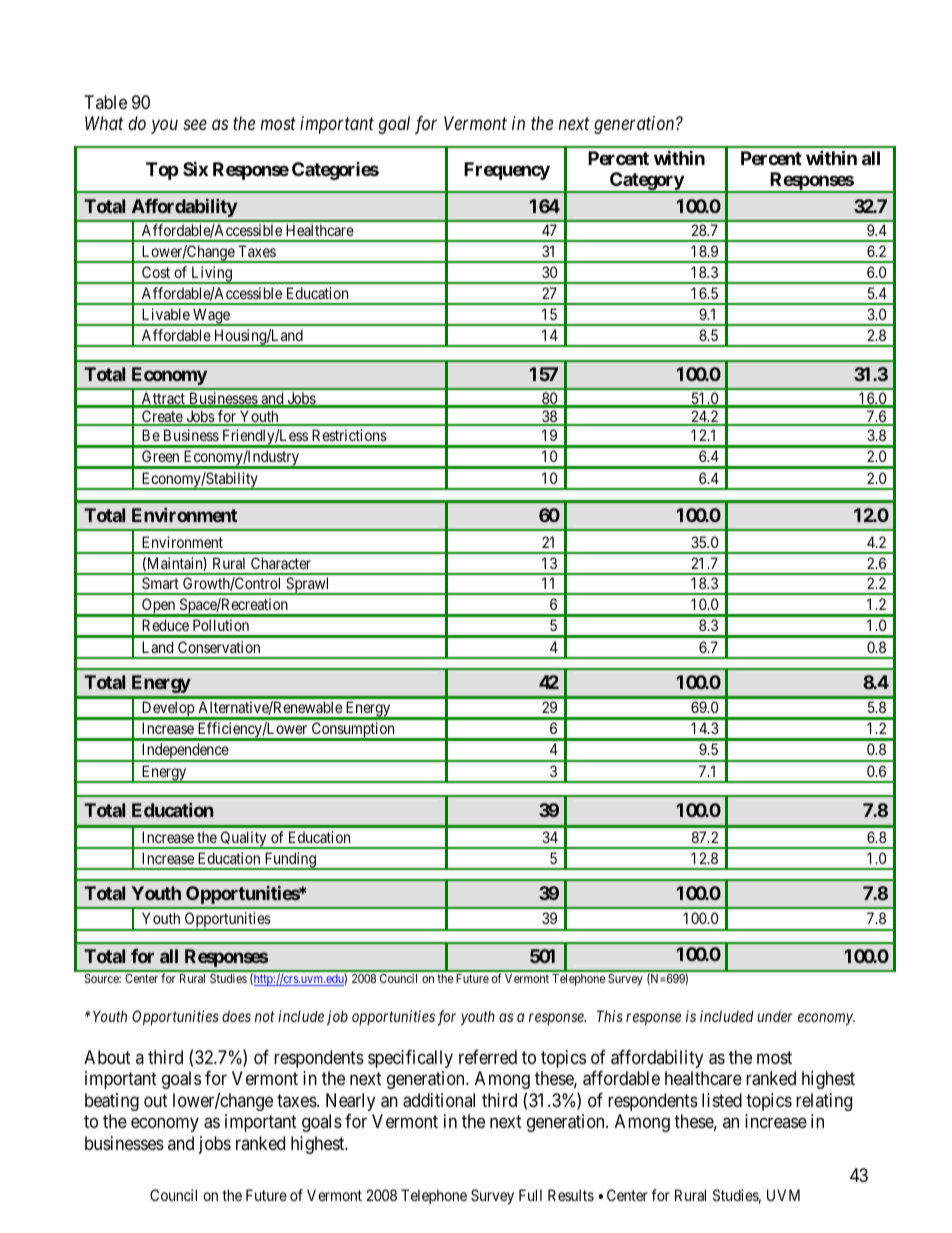 The width and height of the screenshot is (952, 1233). Describe the element at coordinates (281, 563) in the screenshot. I see `Character` at that location.
